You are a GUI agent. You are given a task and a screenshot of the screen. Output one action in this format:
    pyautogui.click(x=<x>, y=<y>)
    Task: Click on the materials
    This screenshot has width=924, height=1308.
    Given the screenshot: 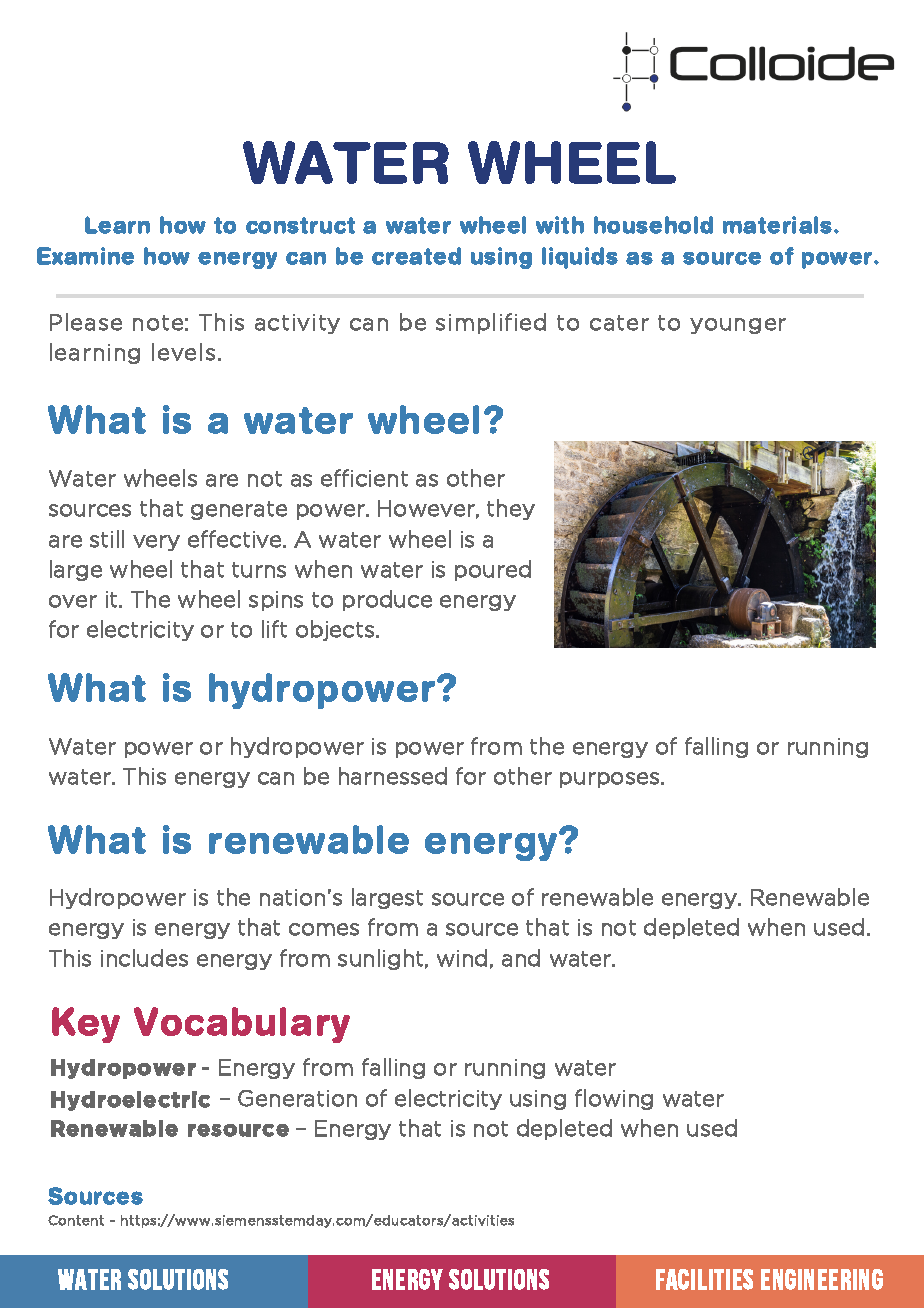 What is the action you would take?
    pyautogui.click(x=777, y=225)
